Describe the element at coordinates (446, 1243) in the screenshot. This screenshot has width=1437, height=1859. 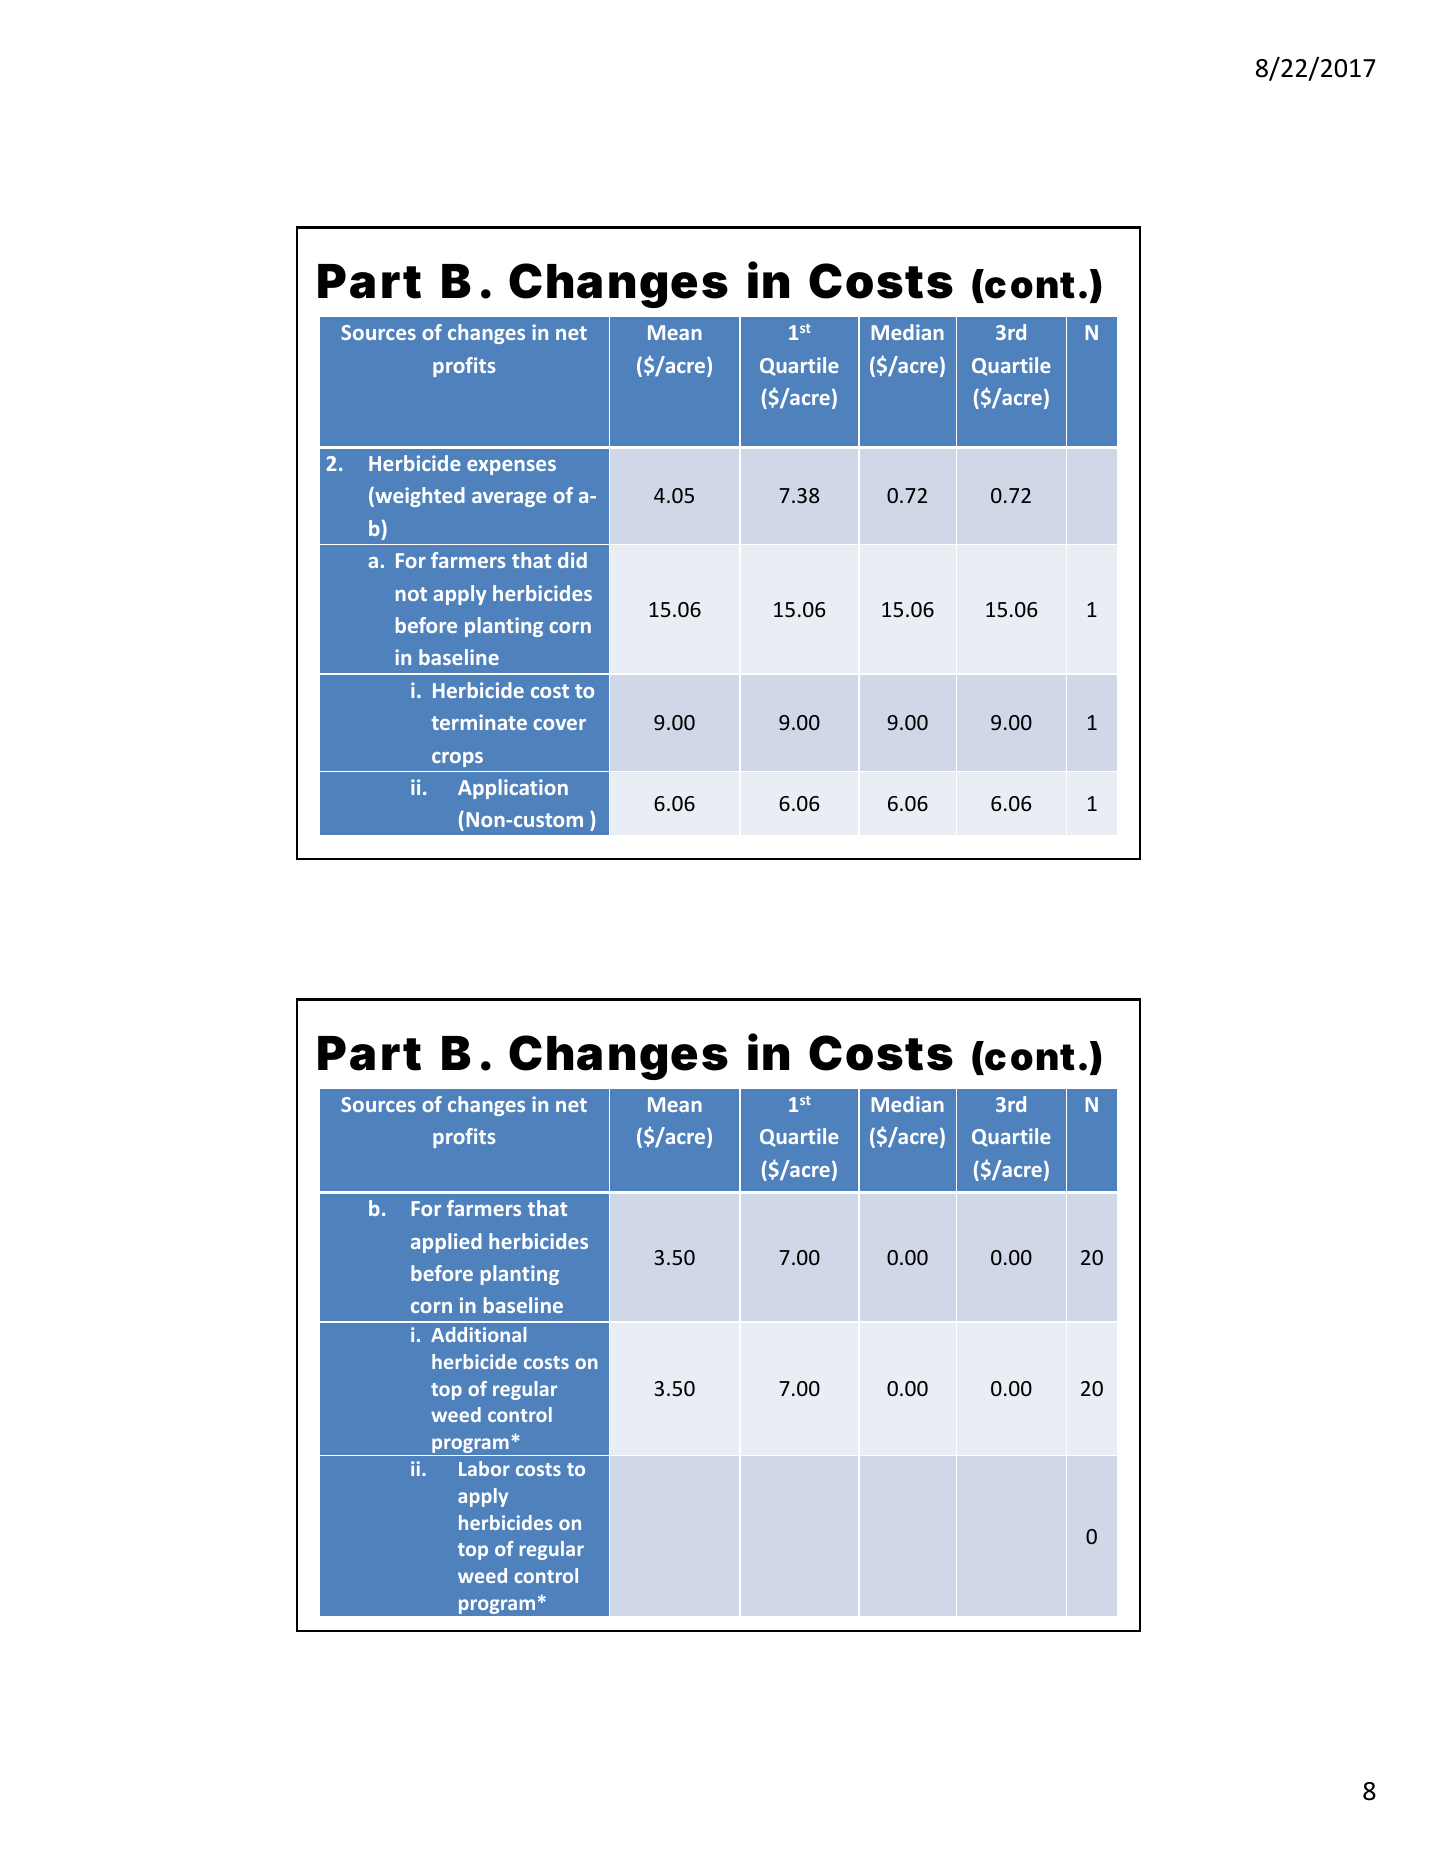
I see `applied` at that location.
